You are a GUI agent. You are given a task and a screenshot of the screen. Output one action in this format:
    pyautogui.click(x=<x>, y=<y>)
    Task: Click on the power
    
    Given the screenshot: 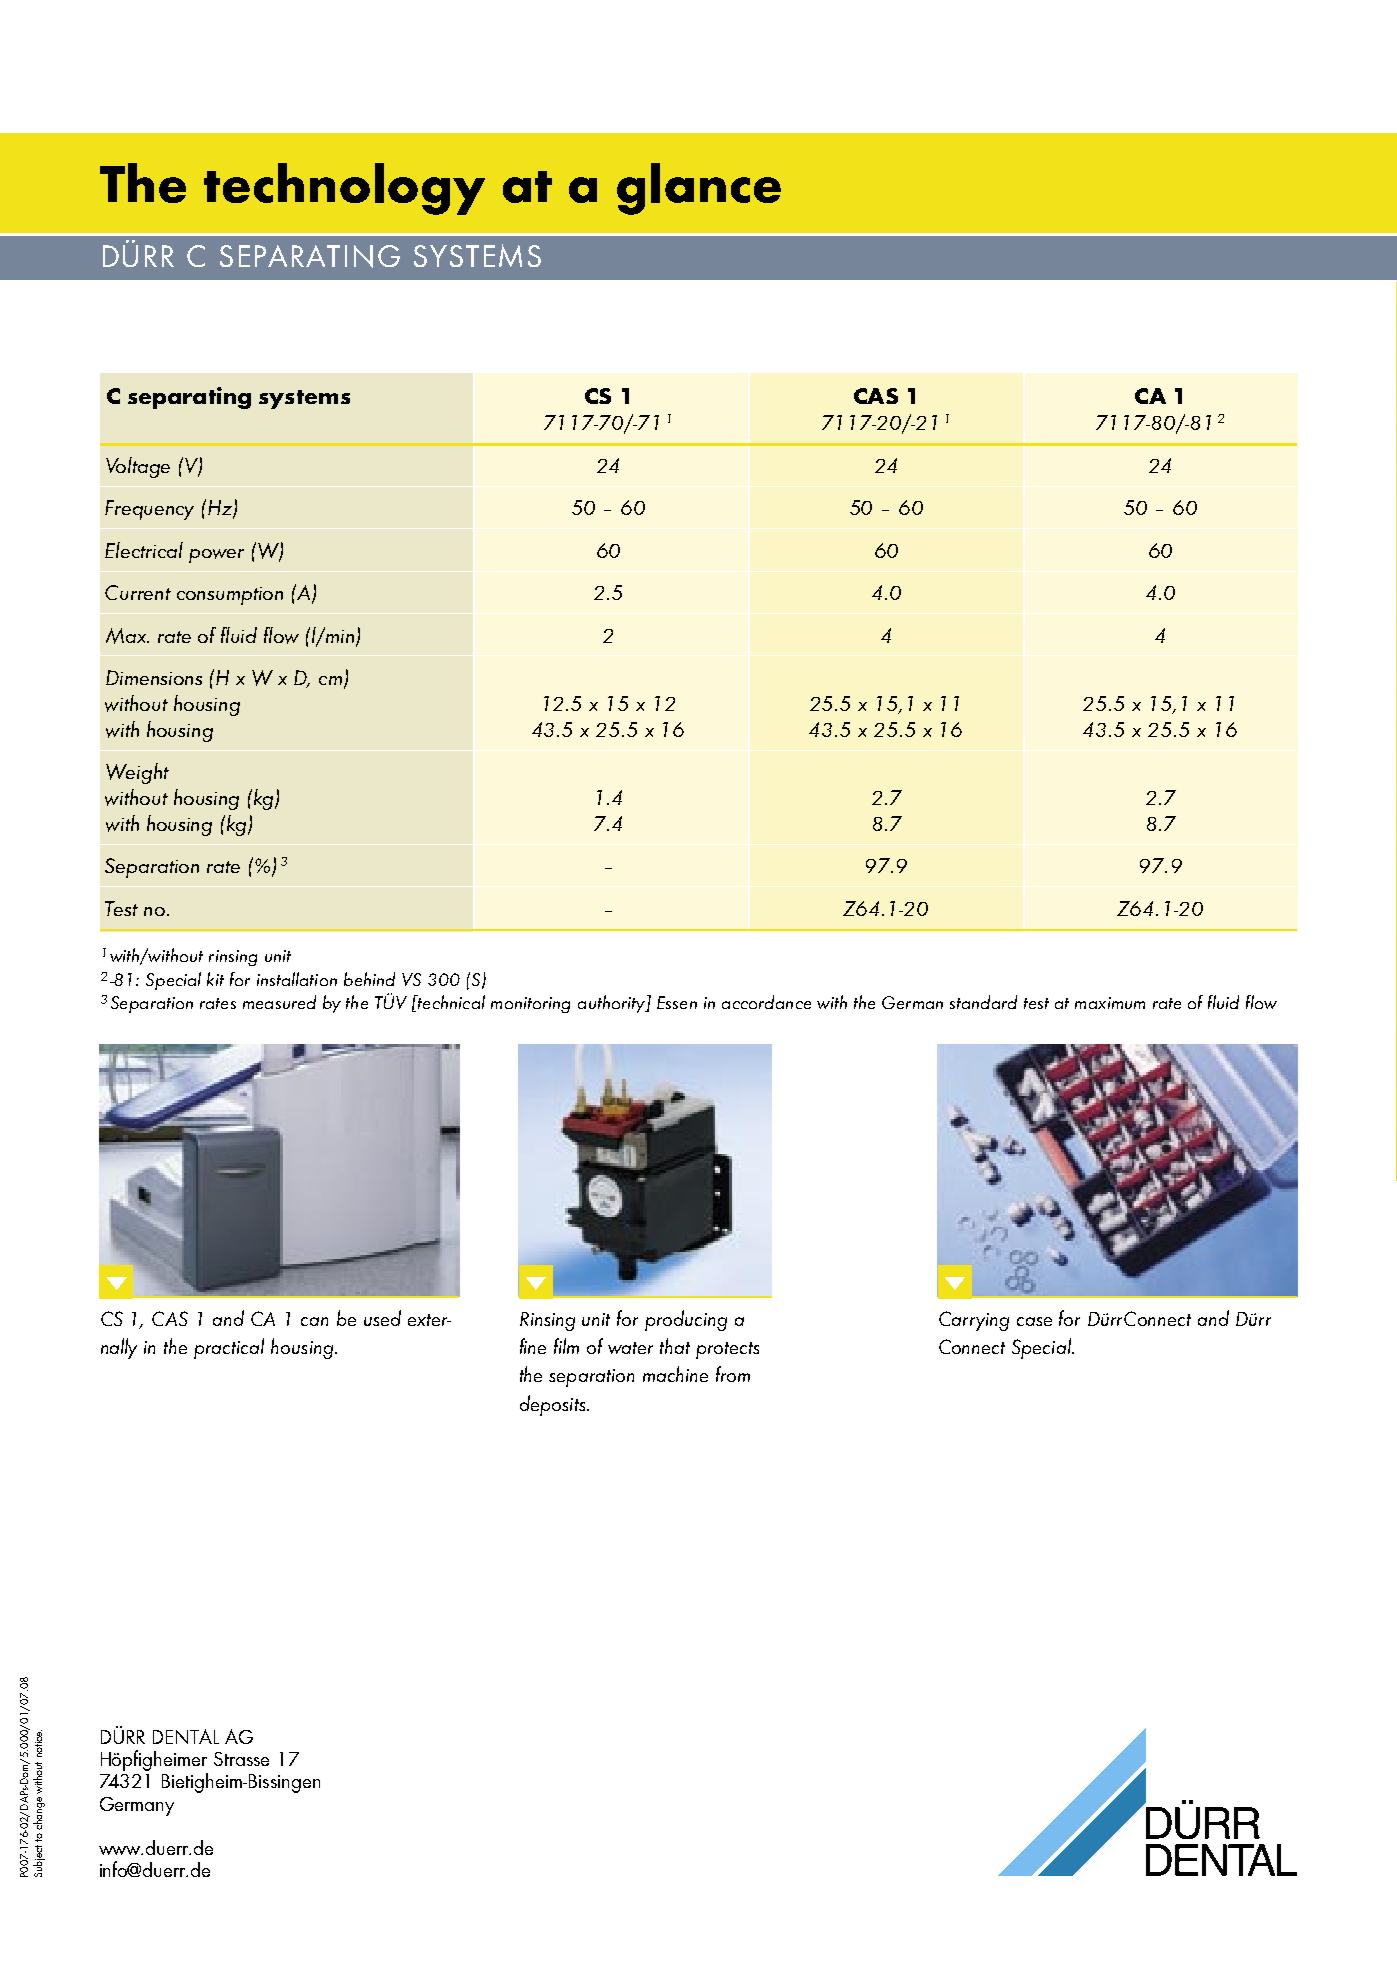 What is the action you would take?
    pyautogui.click(x=216, y=556)
